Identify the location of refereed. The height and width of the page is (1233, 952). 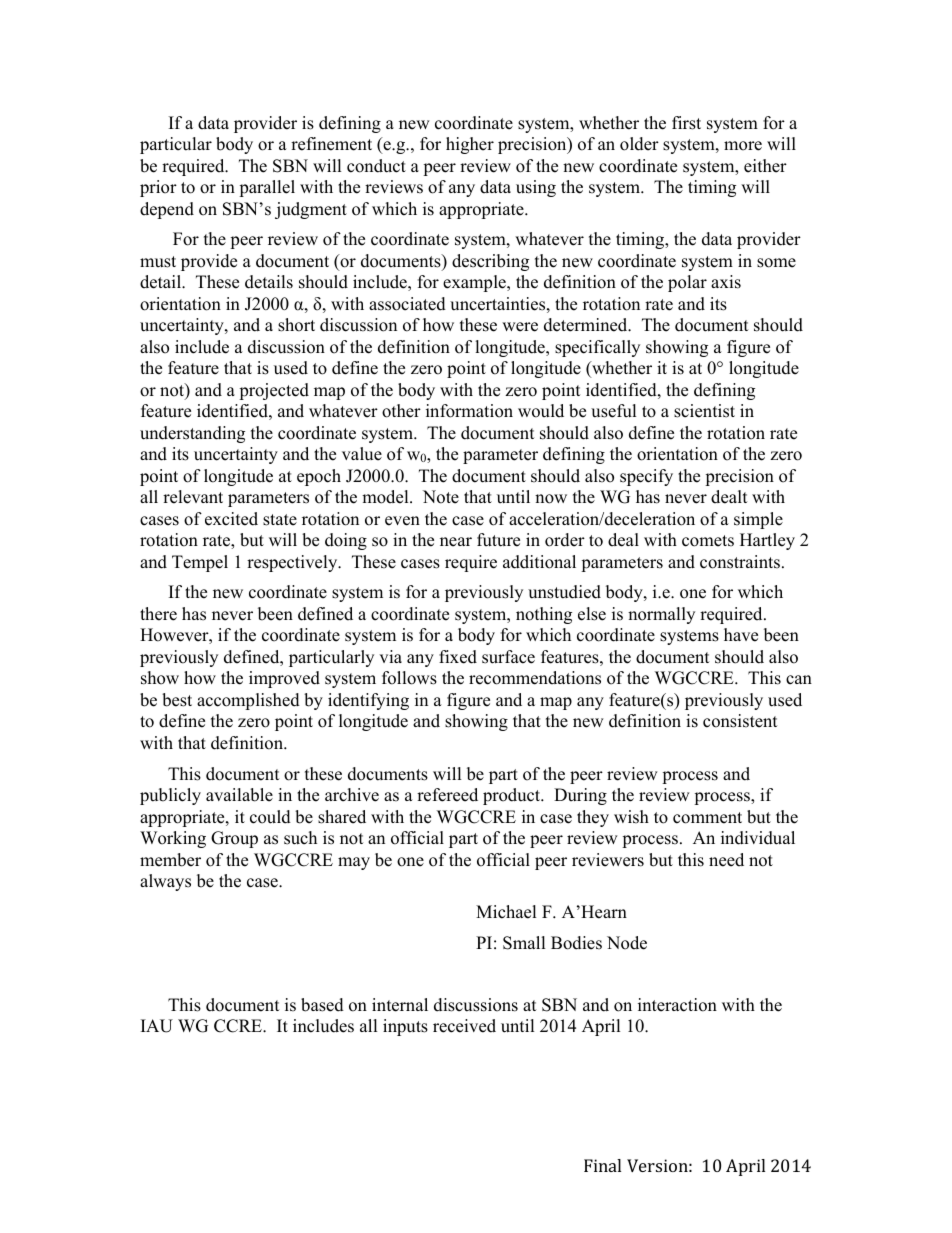
(447, 795).
